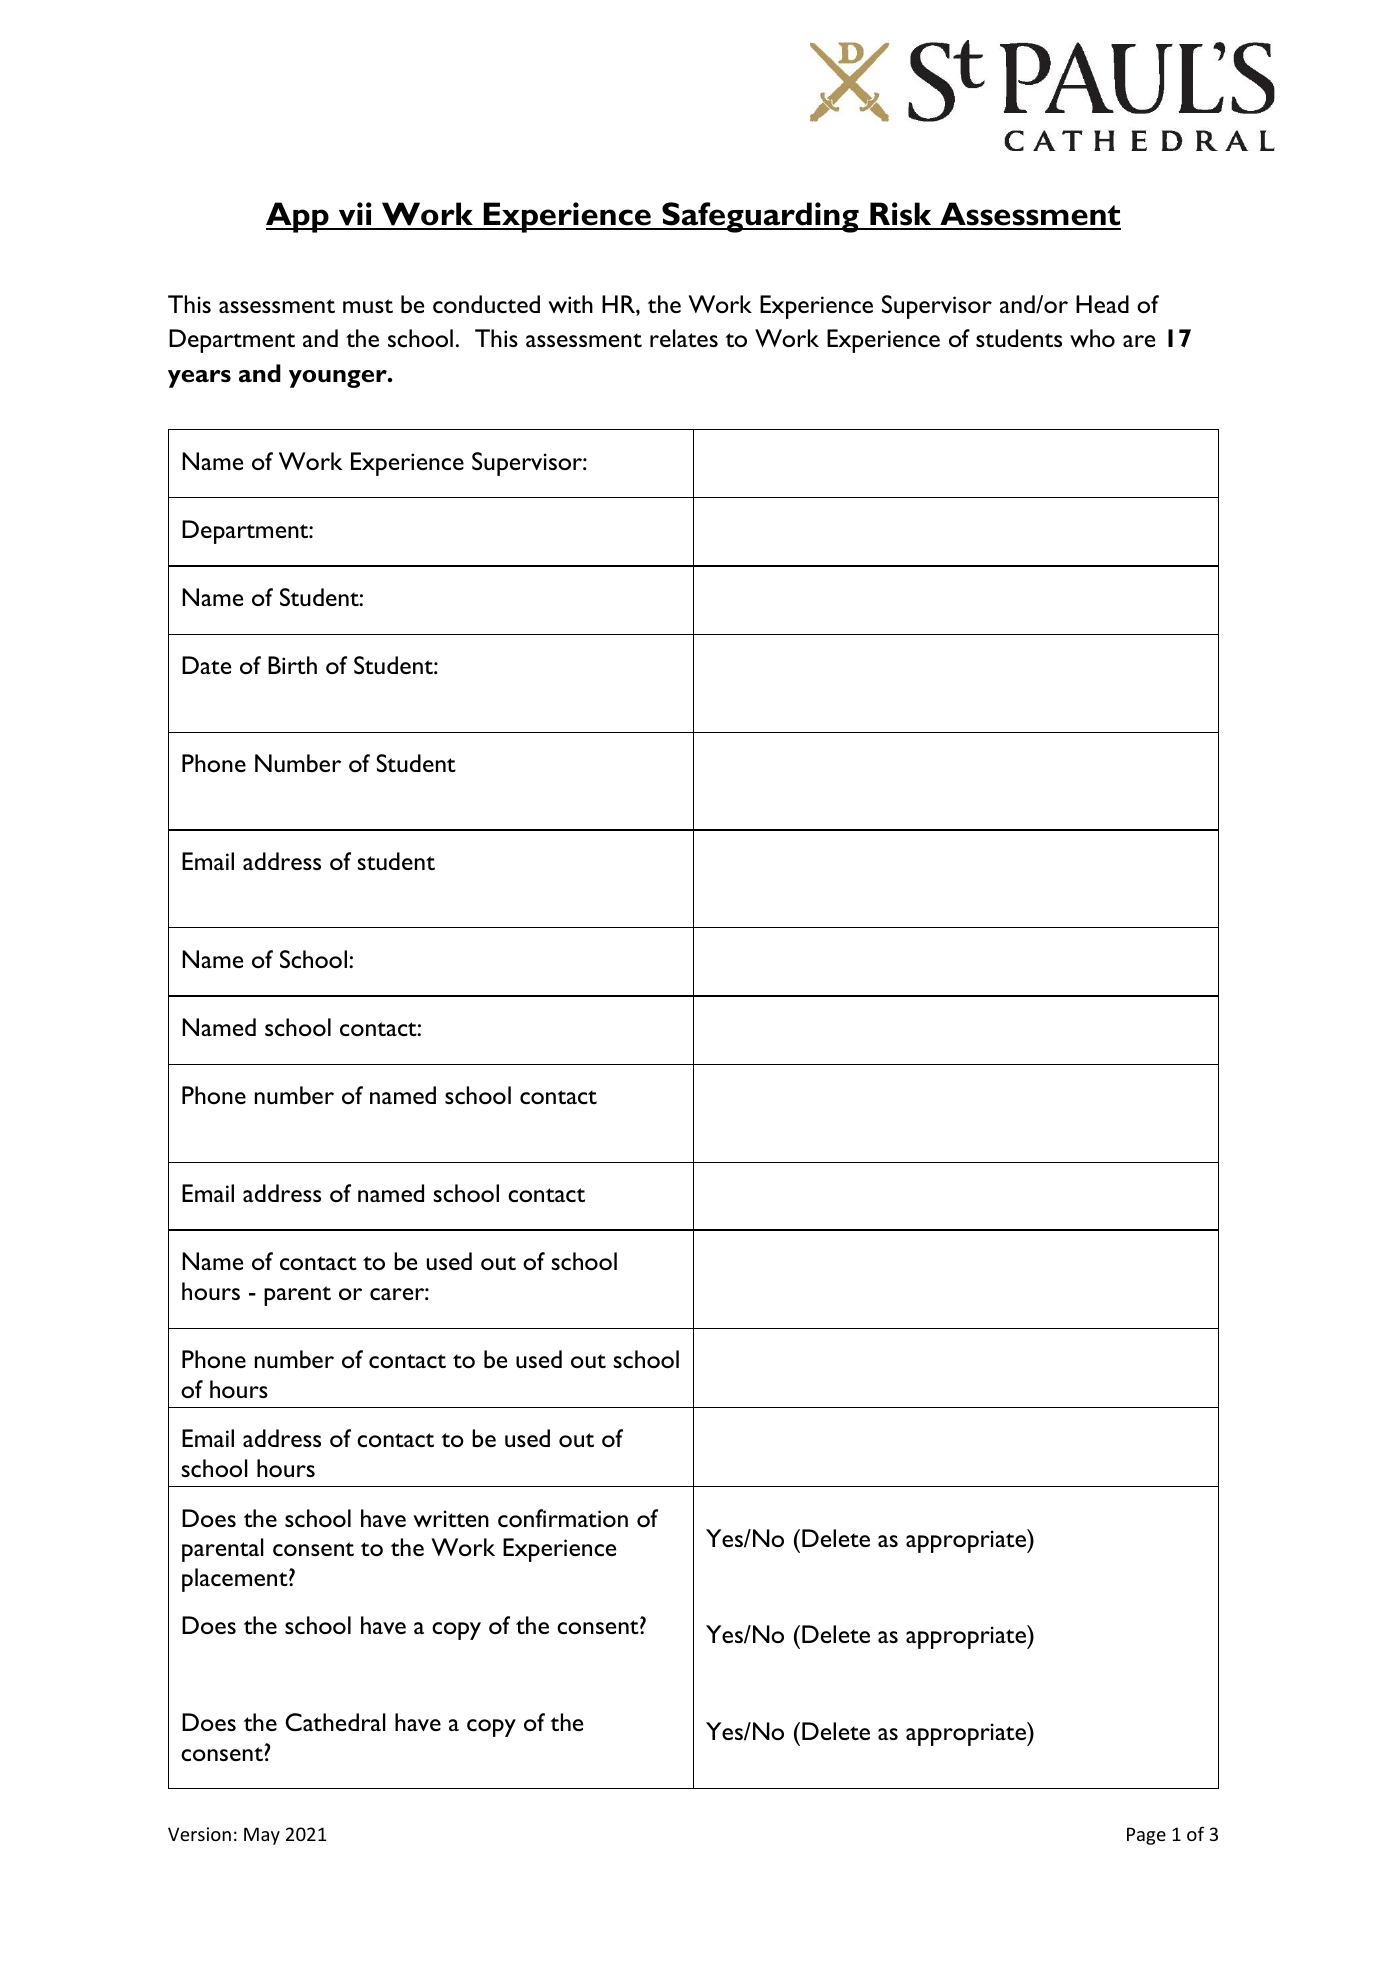  Describe the element at coordinates (1102, 304) in the page. I see `Head` at that location.
